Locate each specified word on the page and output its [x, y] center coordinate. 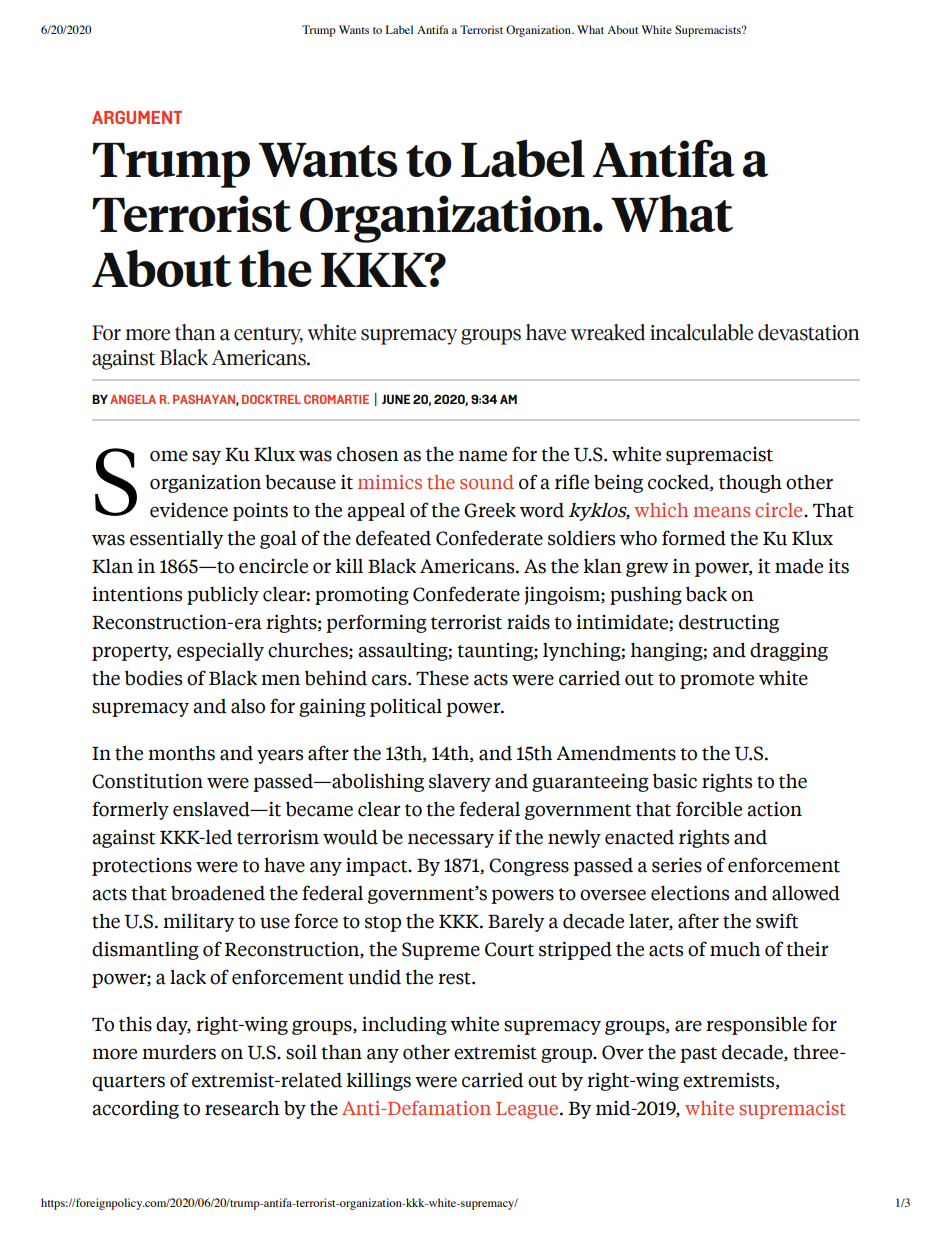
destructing [729, 623]
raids [528, 622]
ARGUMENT [137, 117]
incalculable [701, 332]
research [242, 1108]
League [528, 1110]
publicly [223, 595]
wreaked [608, 332]
